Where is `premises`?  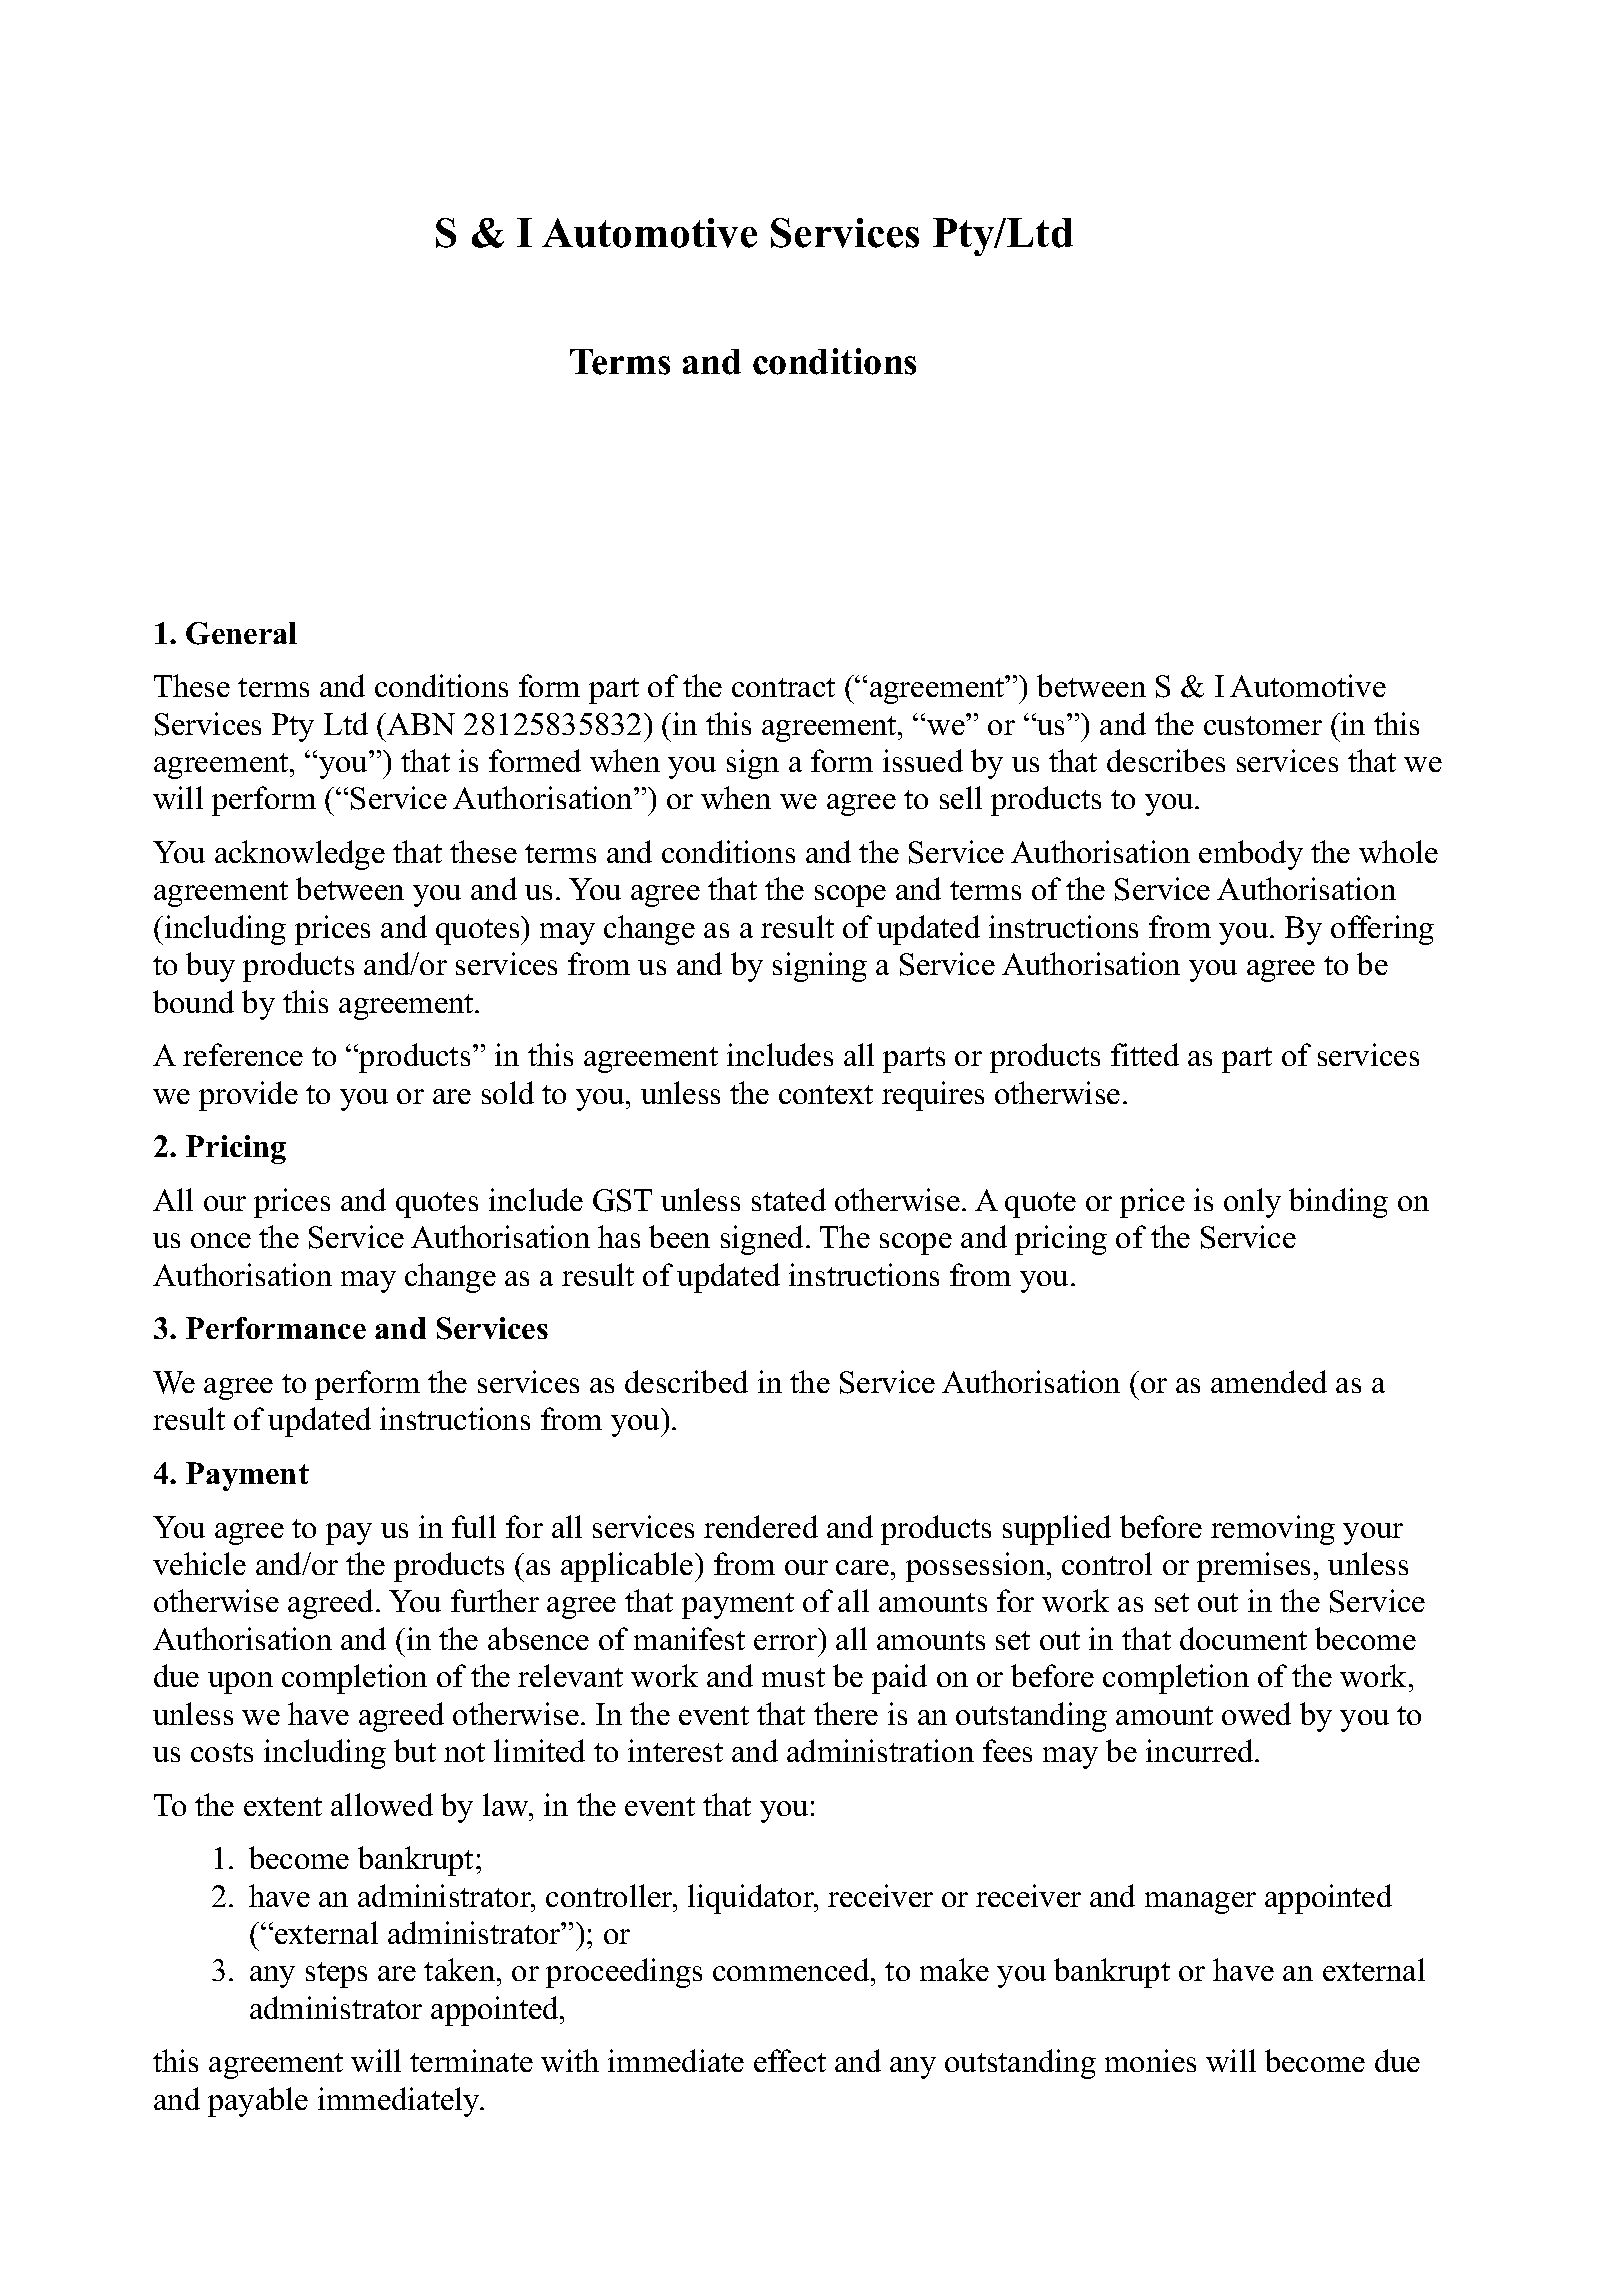 premises is located at coordinates (1253, 1567).
